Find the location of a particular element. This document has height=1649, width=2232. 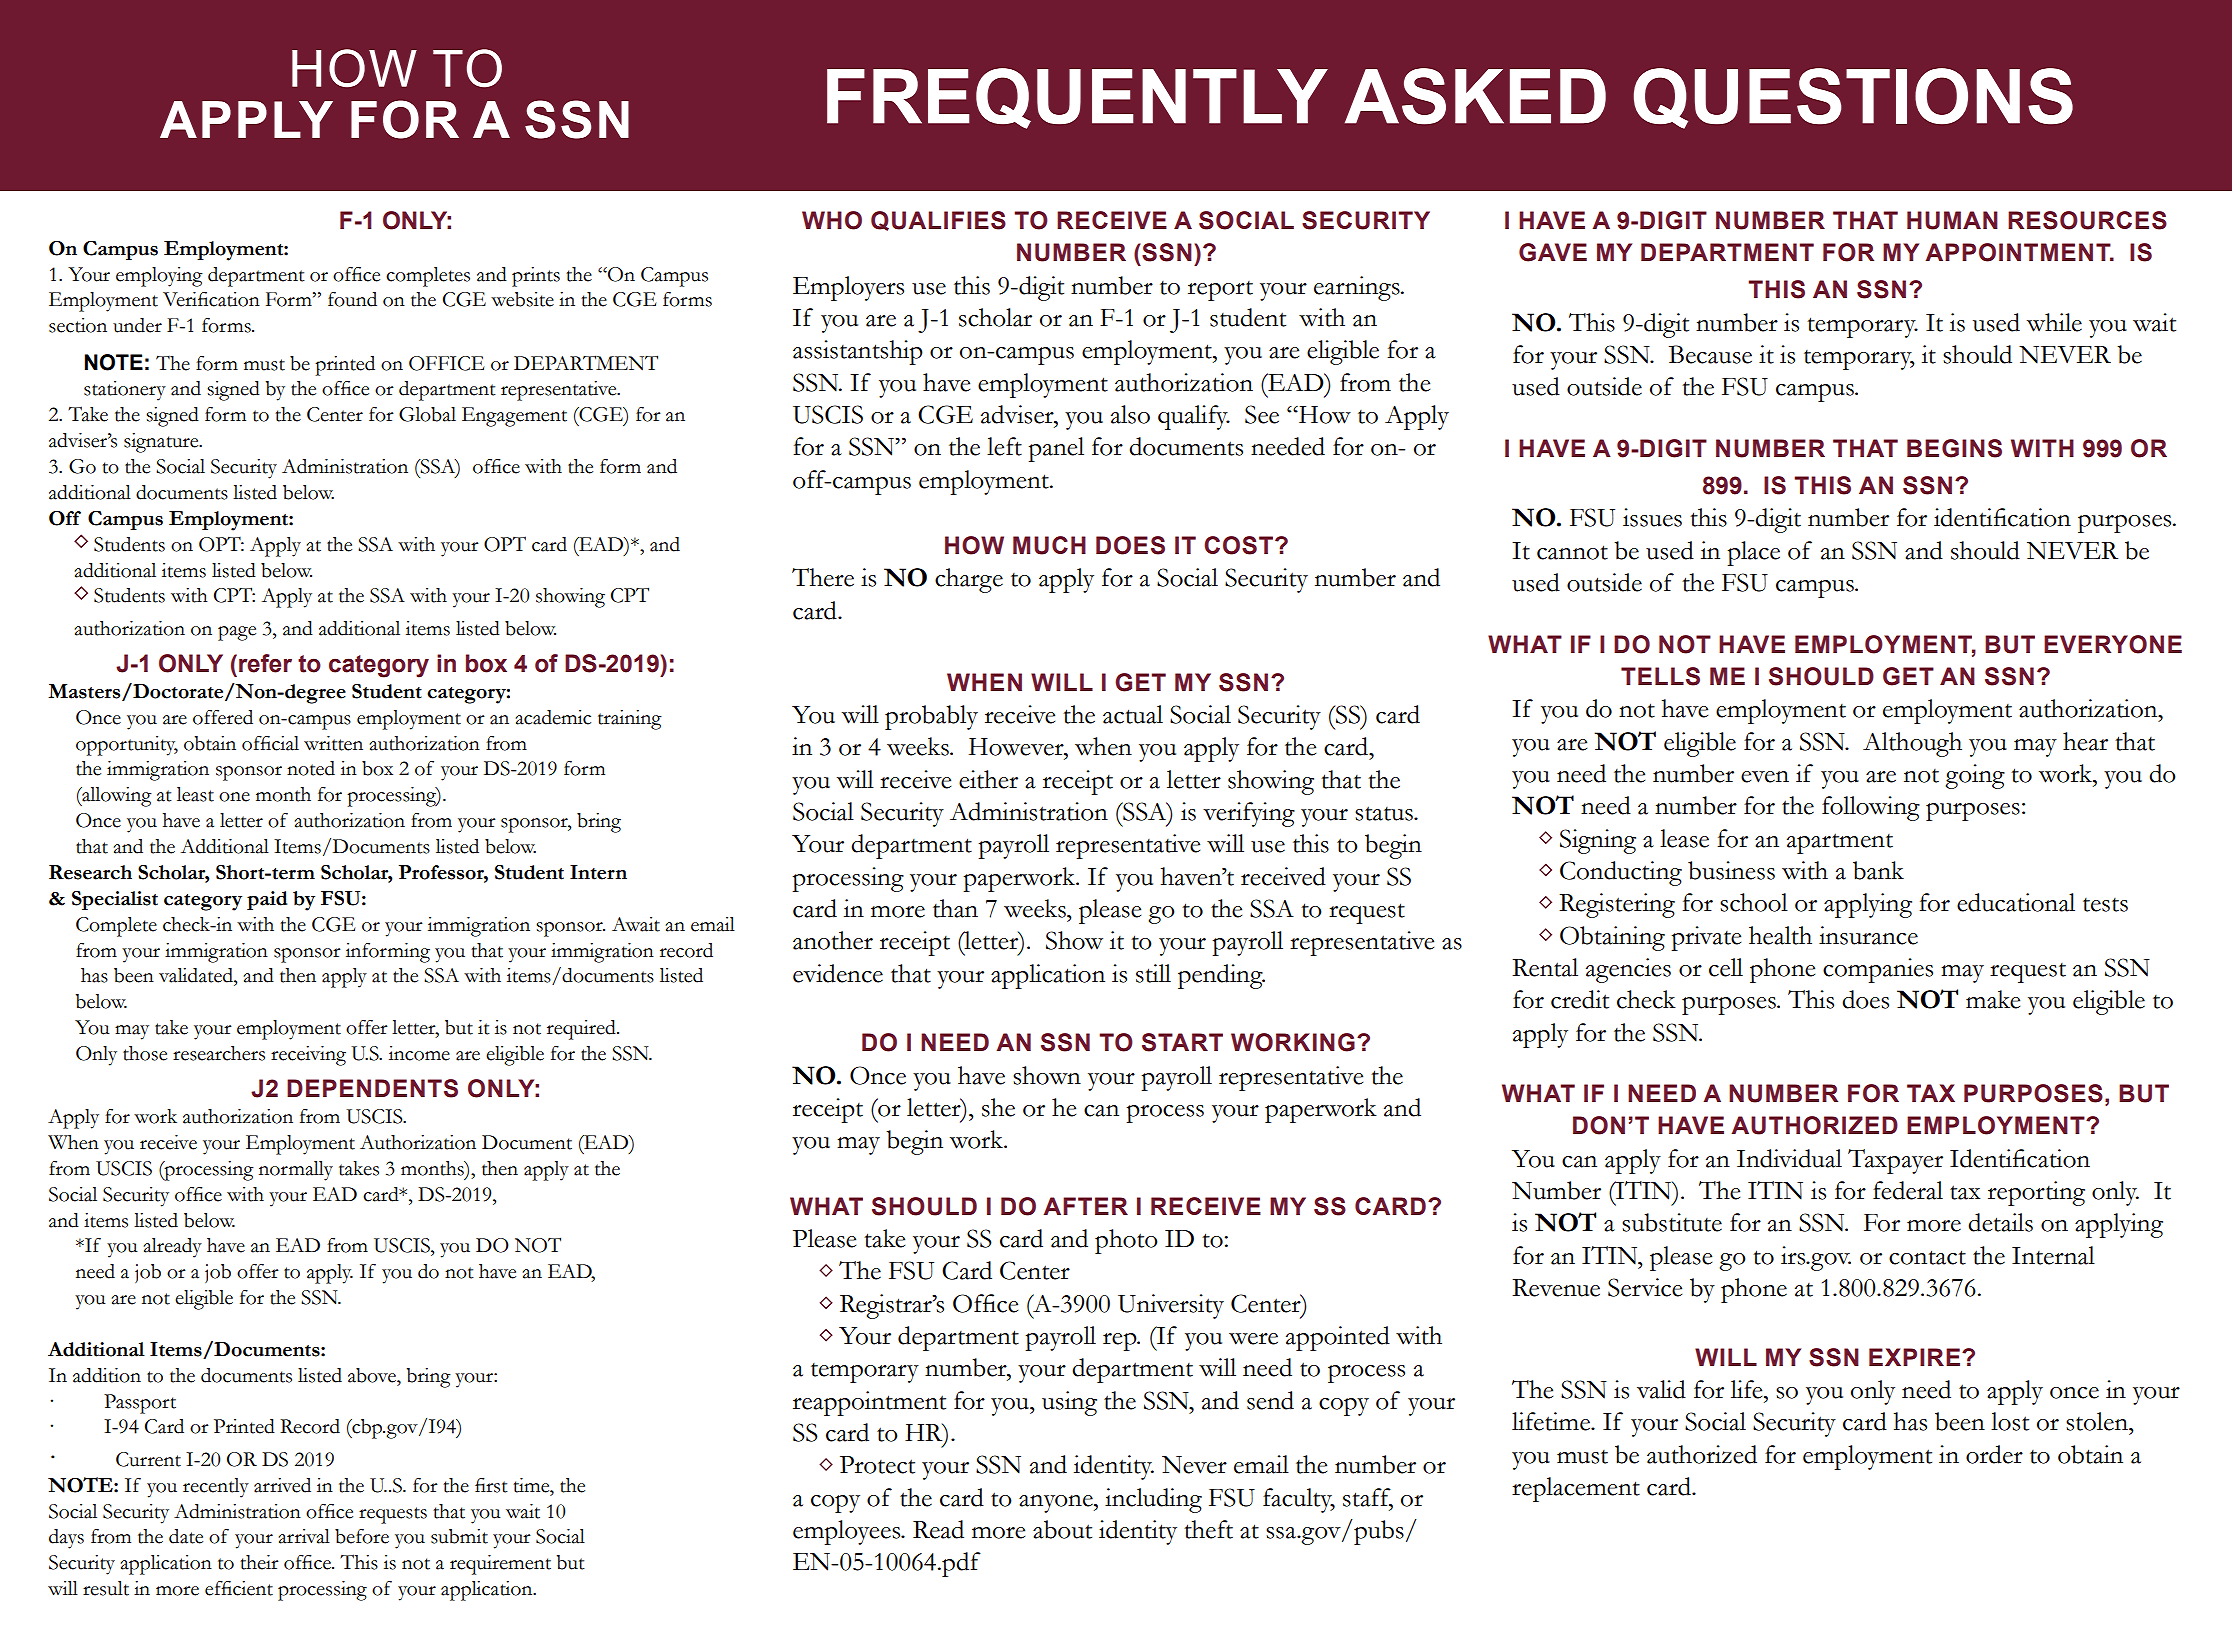

signature is located at coordinates (162, 443).
